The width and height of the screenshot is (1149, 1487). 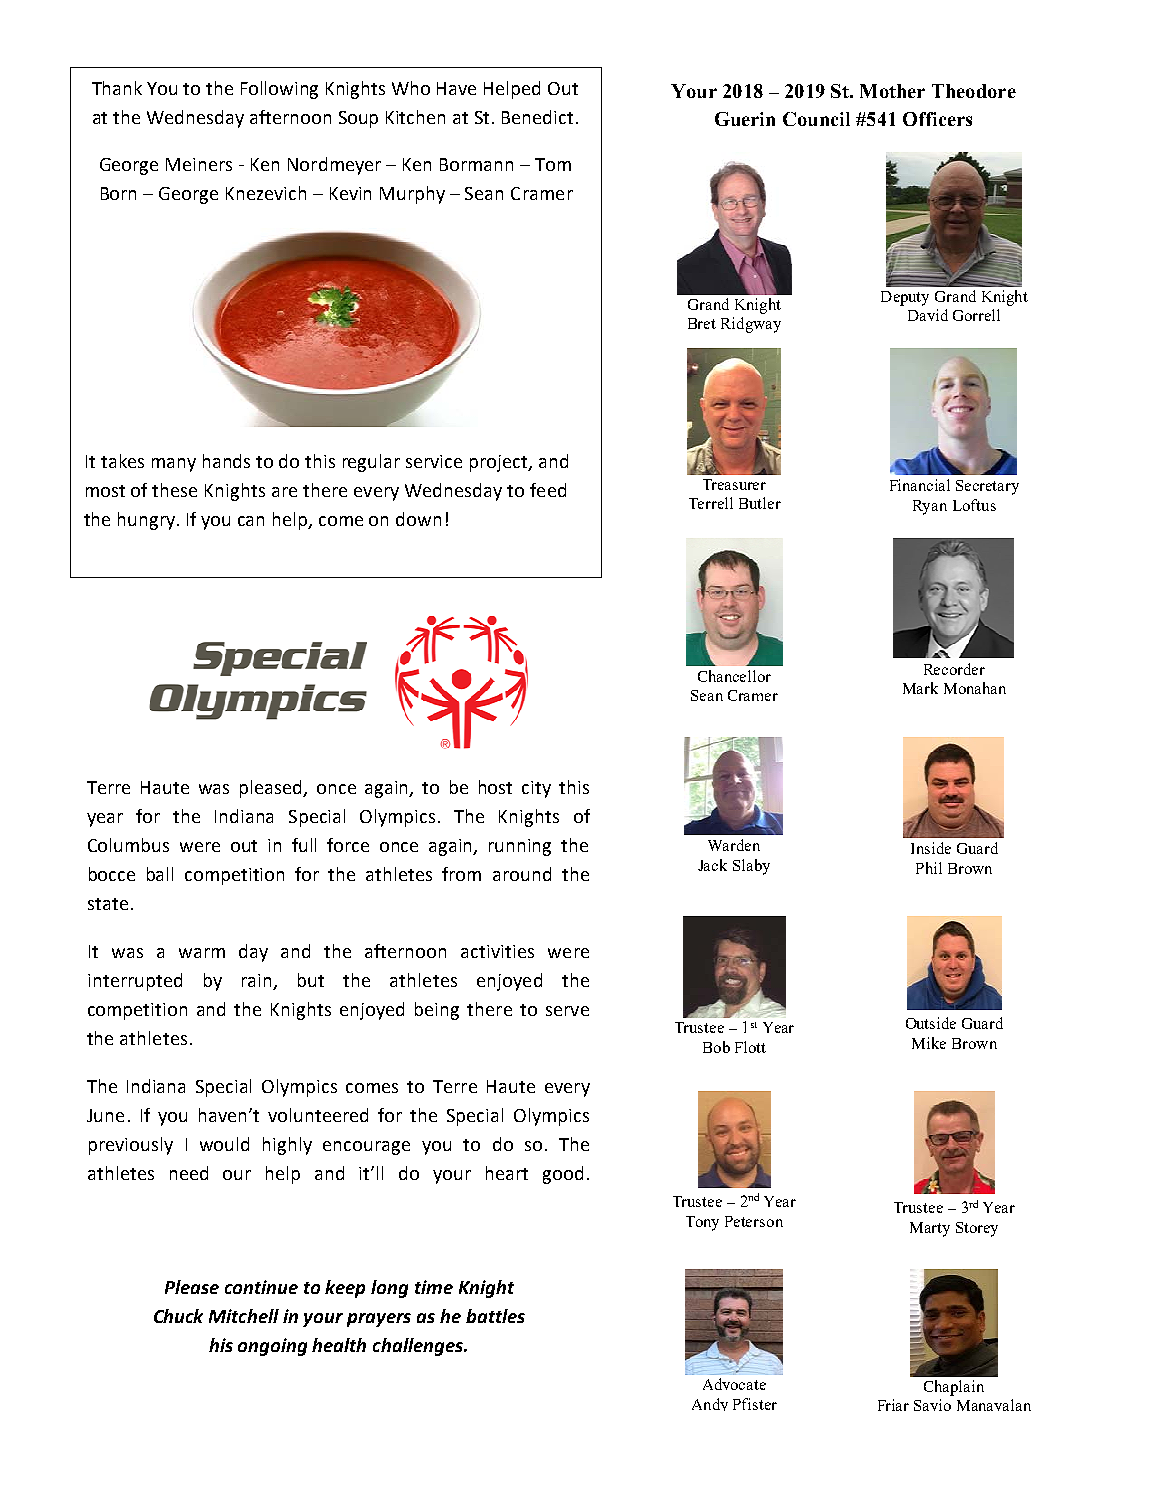 What do you see at coordinates (892, 91) in the screenshot?
I see `Mother` at bounding box center [892, 91].
